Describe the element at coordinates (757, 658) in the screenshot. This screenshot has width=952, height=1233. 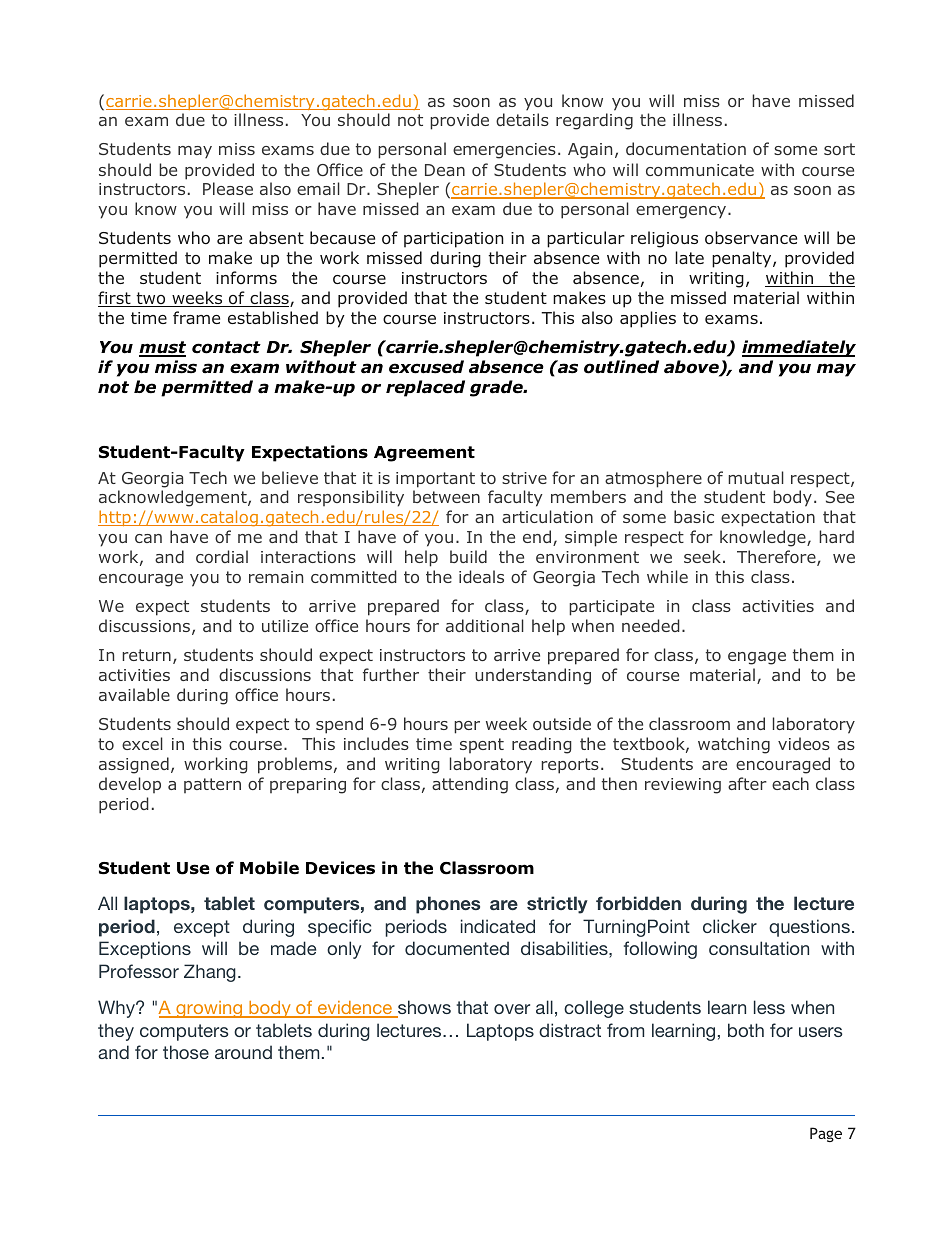
I see `engage` at that location.
